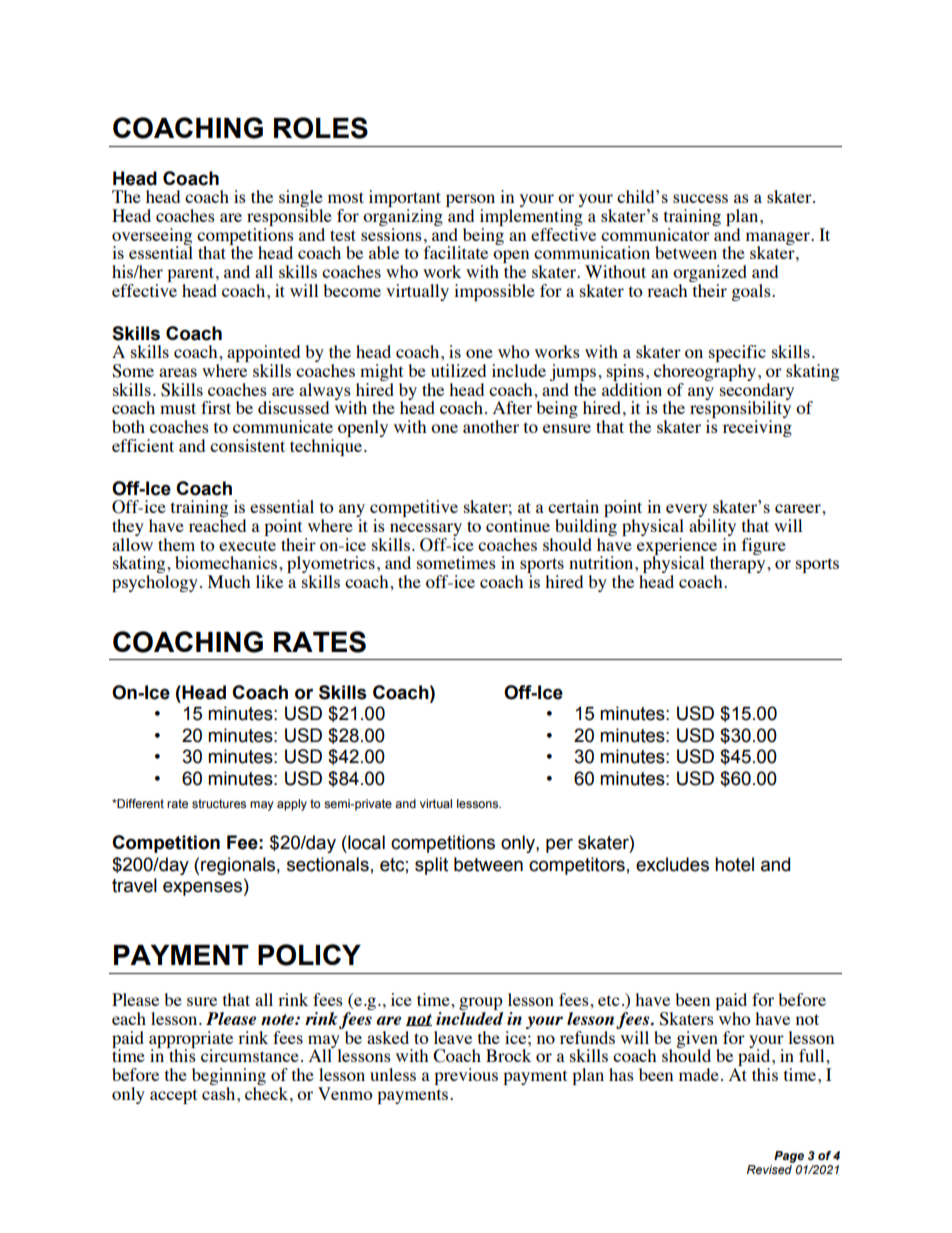  Describe the element at coordinates (220, 1092) in the screenshot. I see `cash` at that location.
